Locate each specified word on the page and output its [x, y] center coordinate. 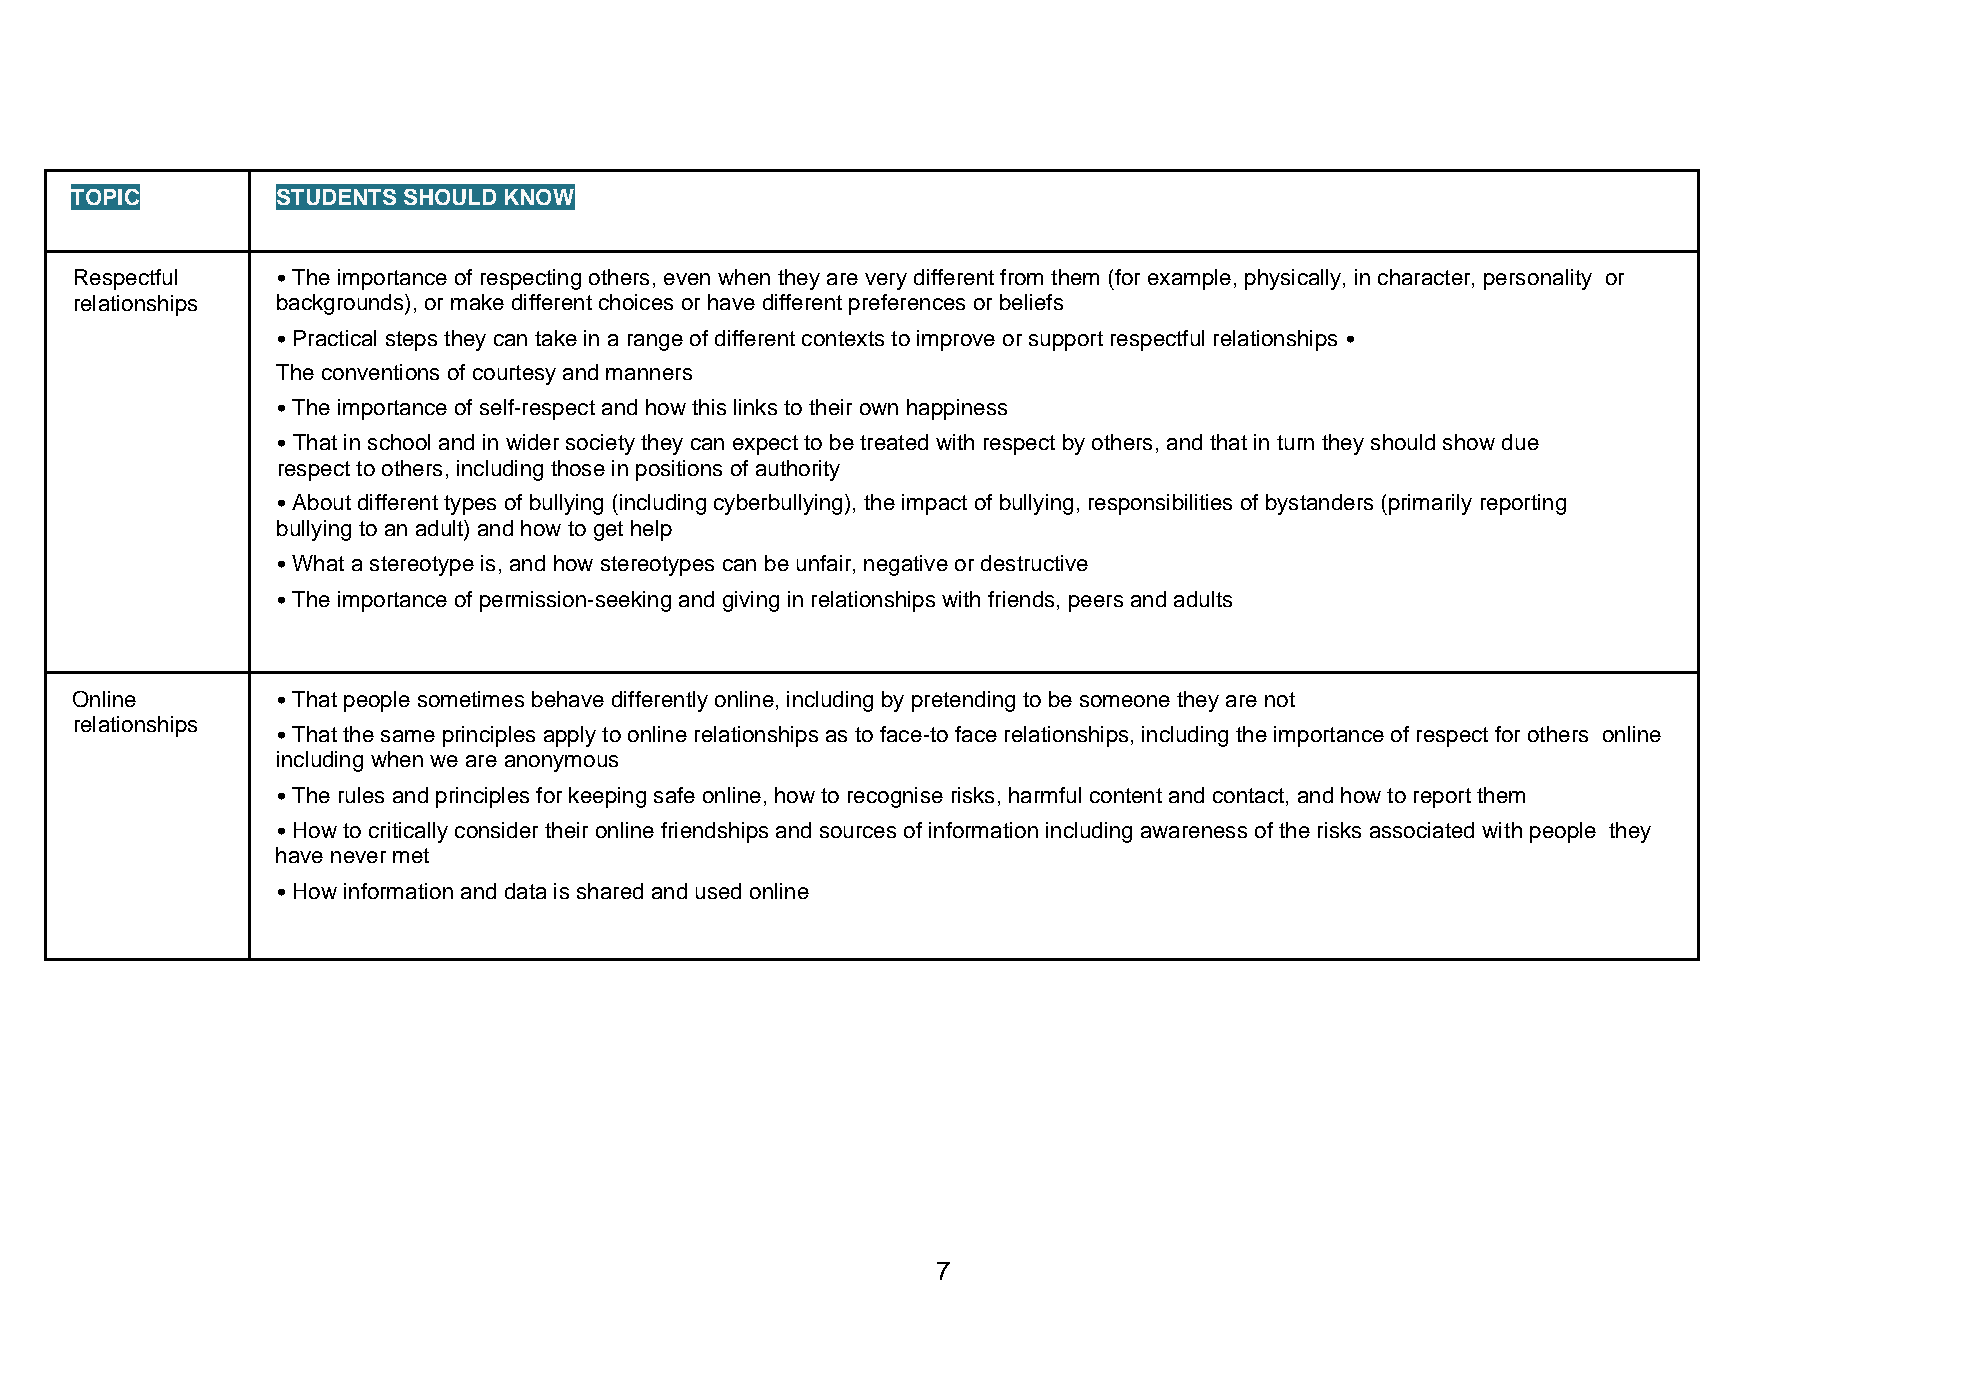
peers [1096, 603]
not [1280, 699]
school [399, 442]
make [477, 302]
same [408, 736]
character [1425, 278]
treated [894, 442]
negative [906, 565]
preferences [907, 304]
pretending [963, 701]
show [1469, 442]
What [318, 563]
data [525, 891]
